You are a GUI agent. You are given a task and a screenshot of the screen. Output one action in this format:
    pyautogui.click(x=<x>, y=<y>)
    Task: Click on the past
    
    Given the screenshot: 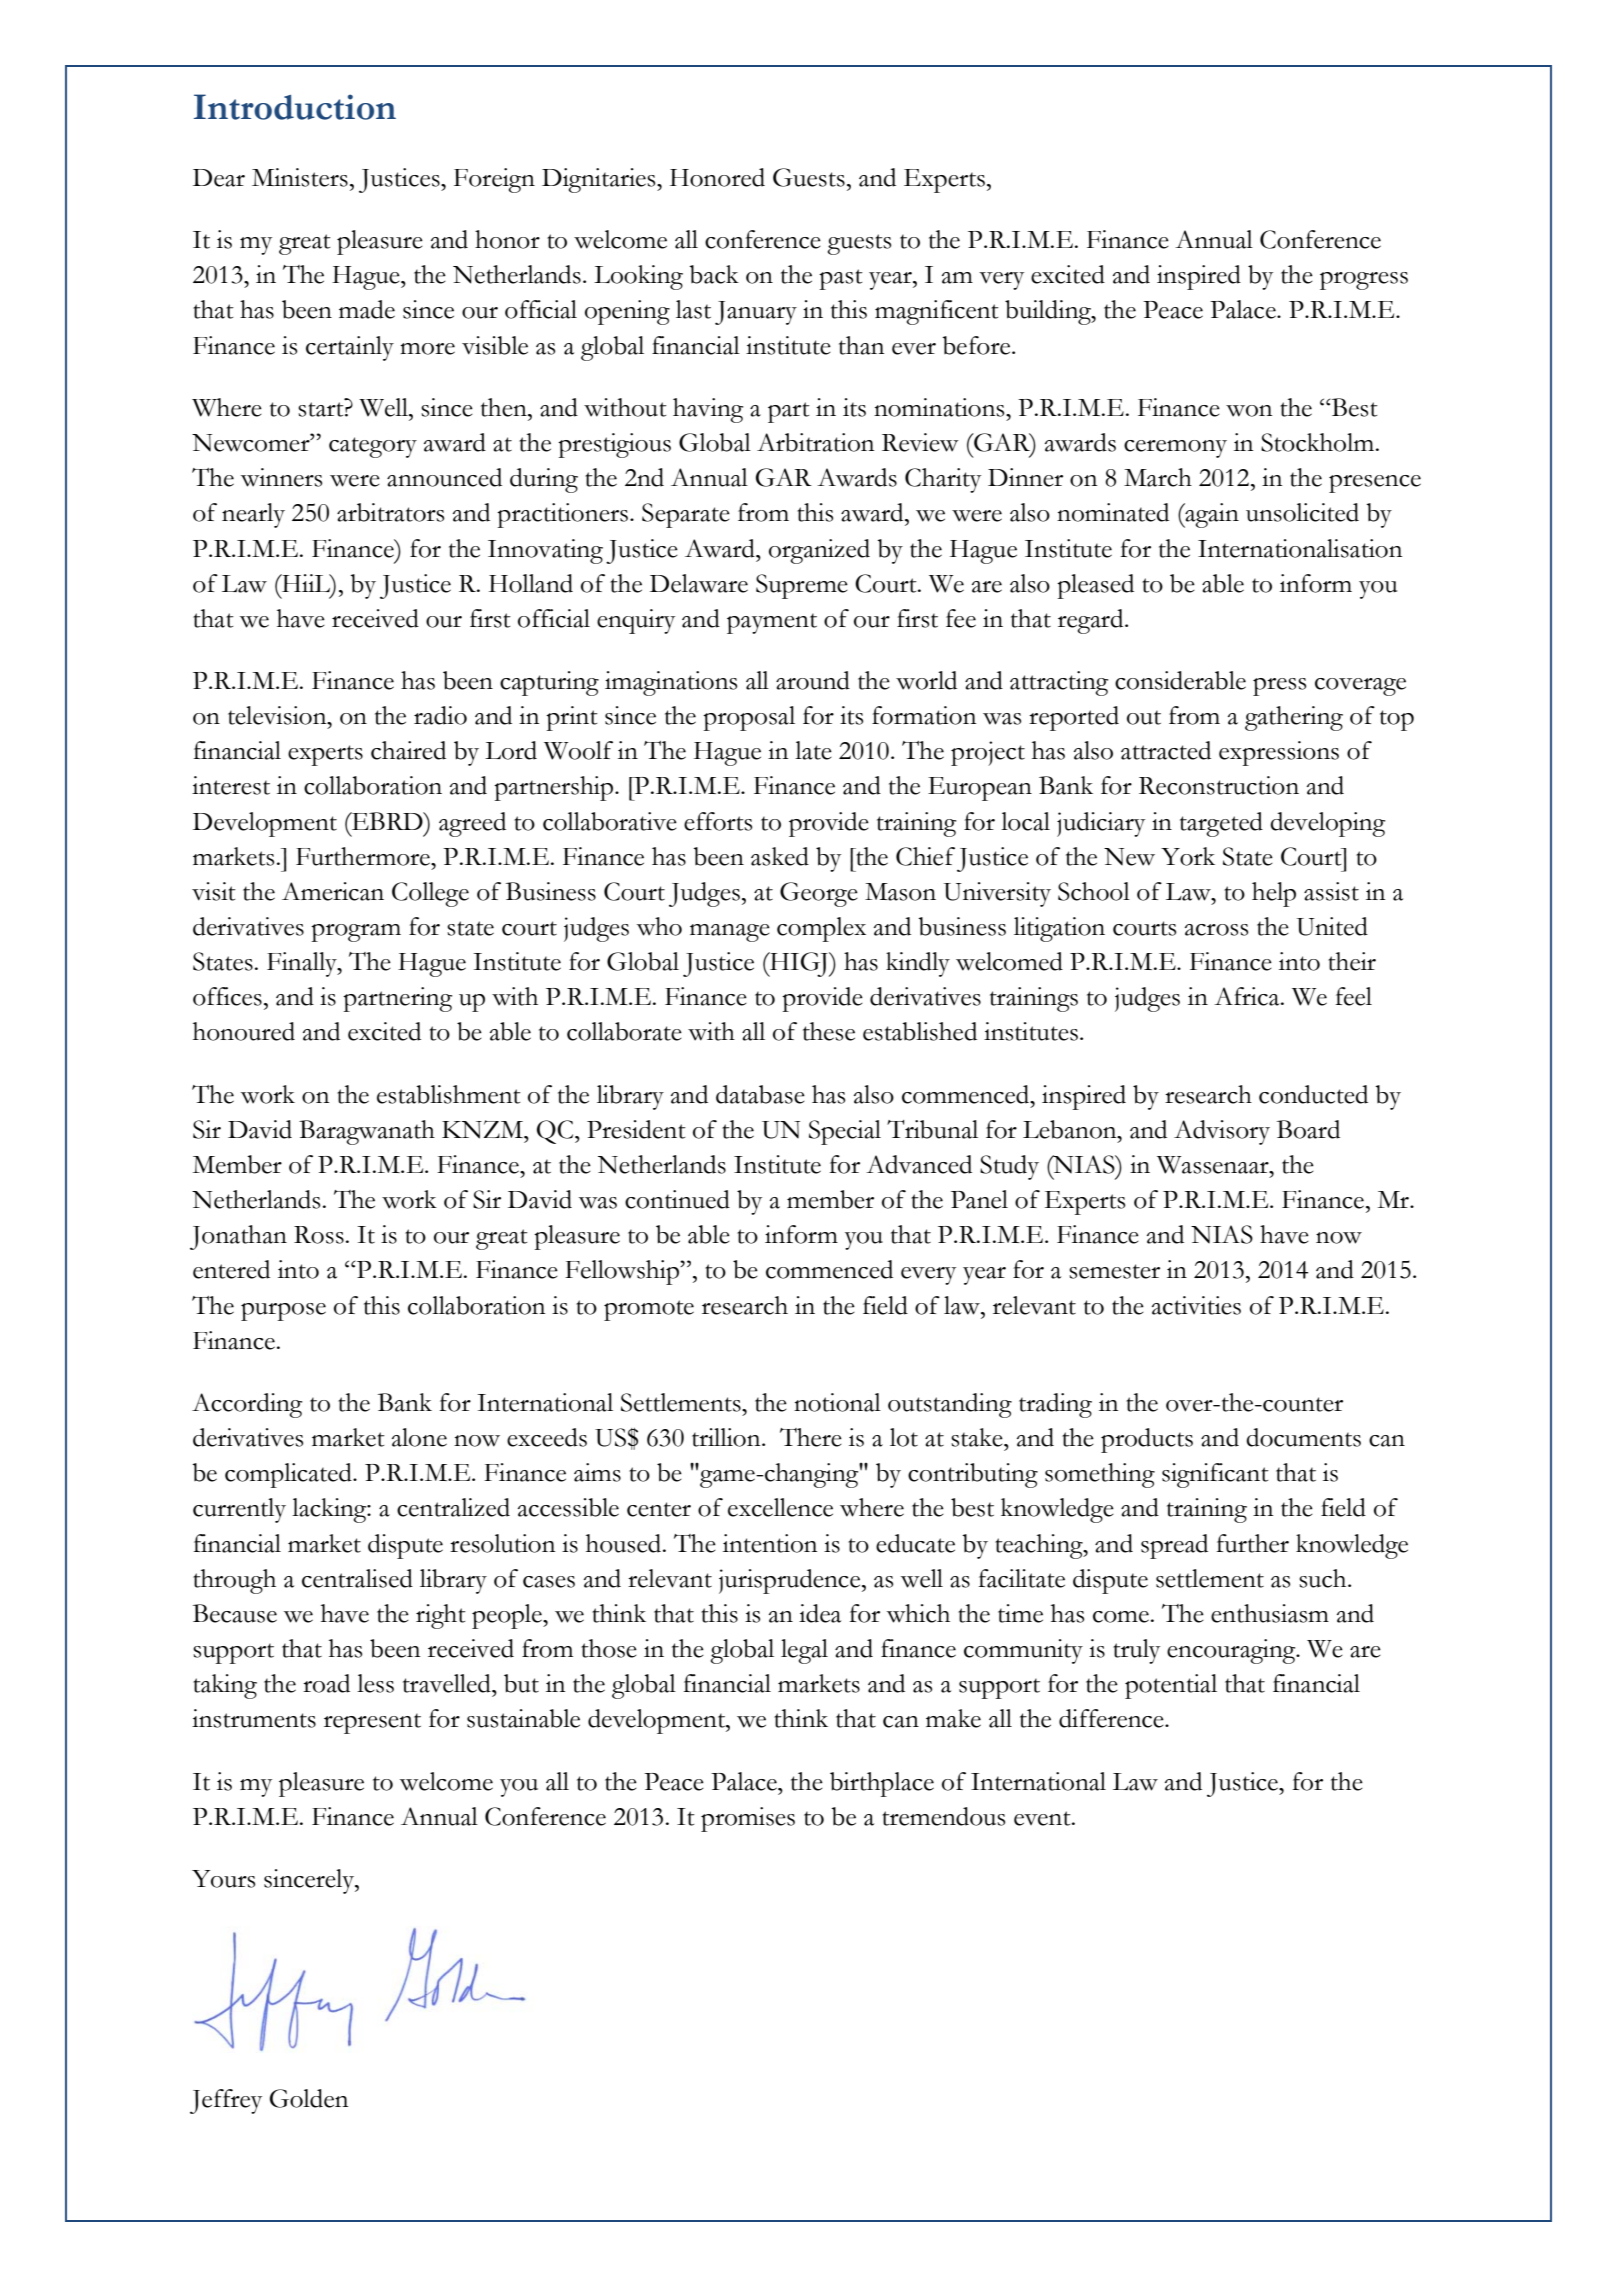 What is the action you would take?
    pyautogui.click(x=841, y=279)
